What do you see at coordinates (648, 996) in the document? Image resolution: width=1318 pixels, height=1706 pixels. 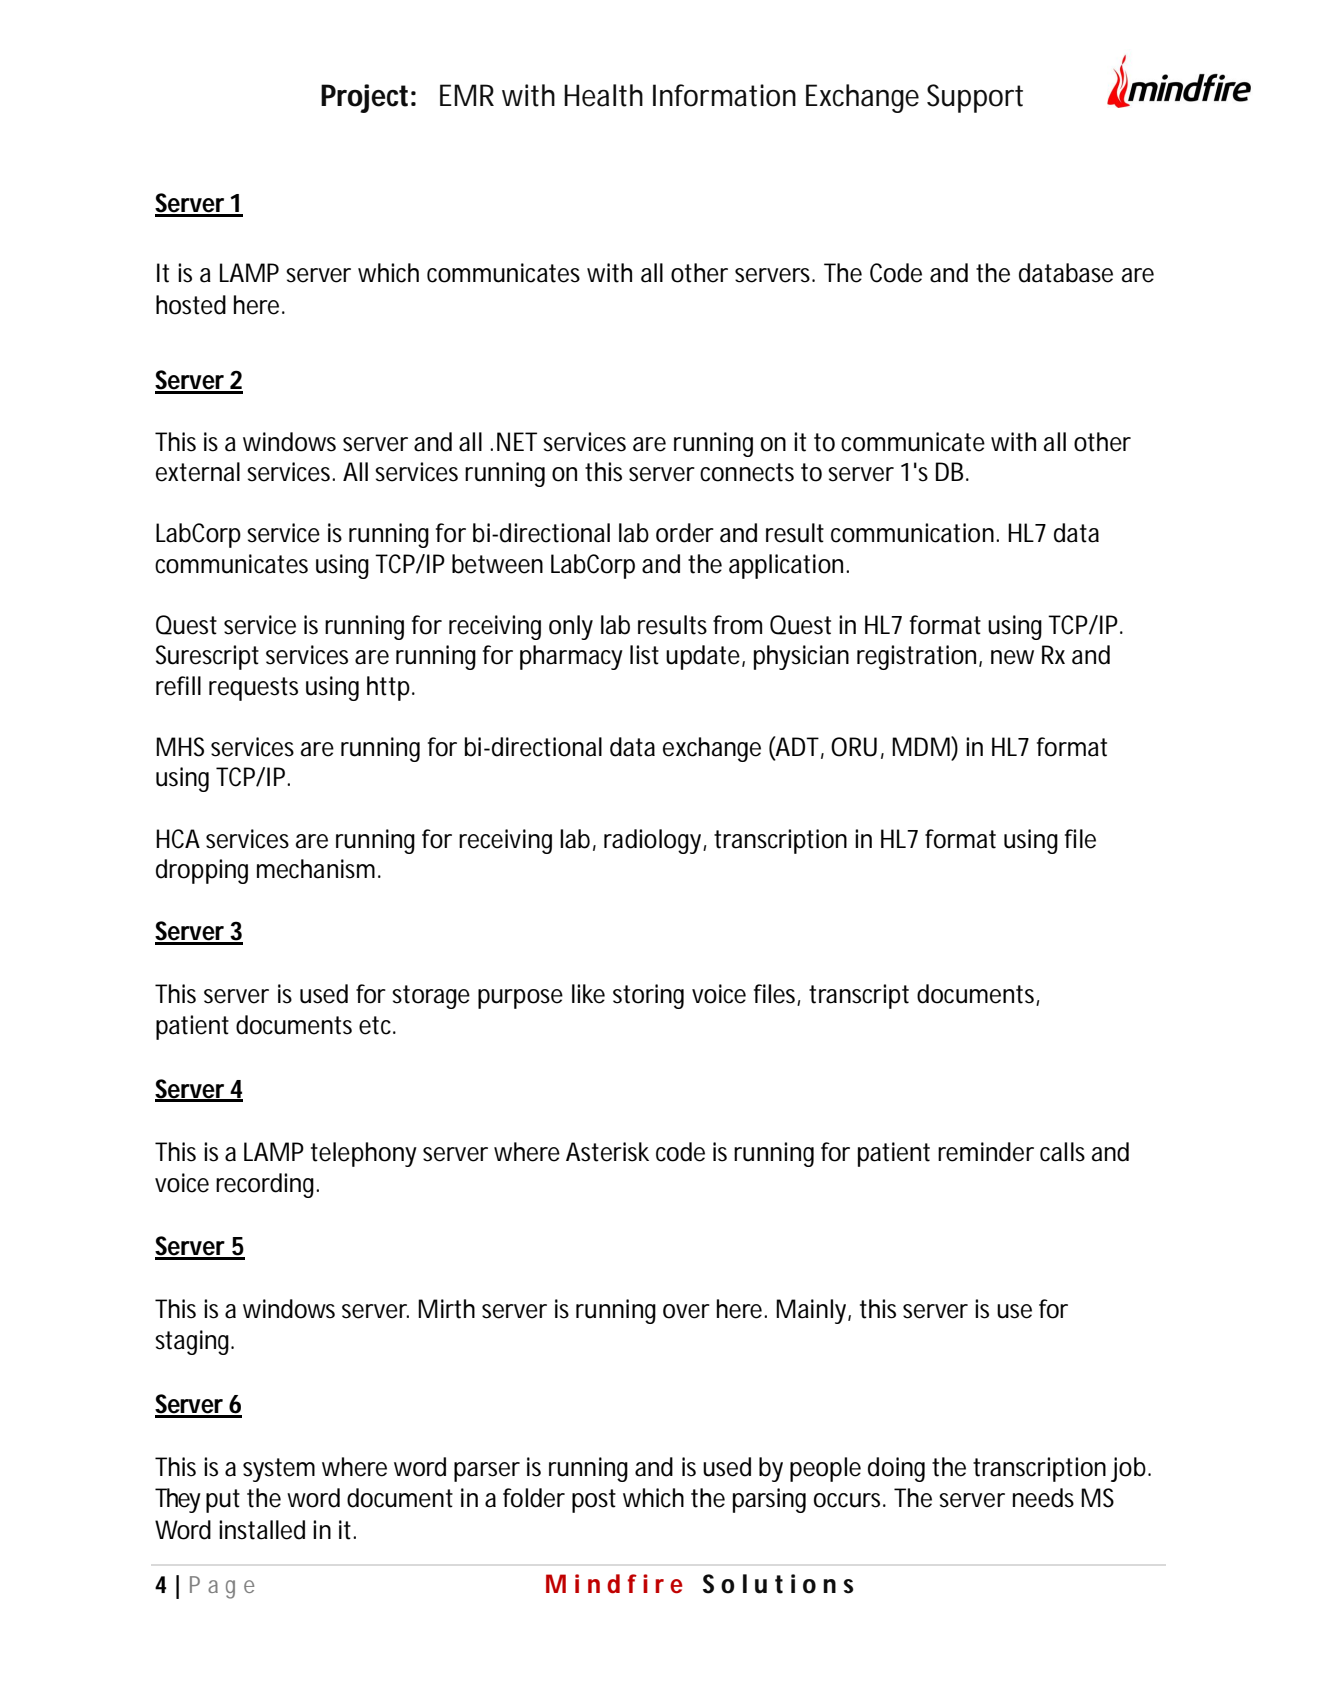 I see `storing` at bounding box center [648, 996].
